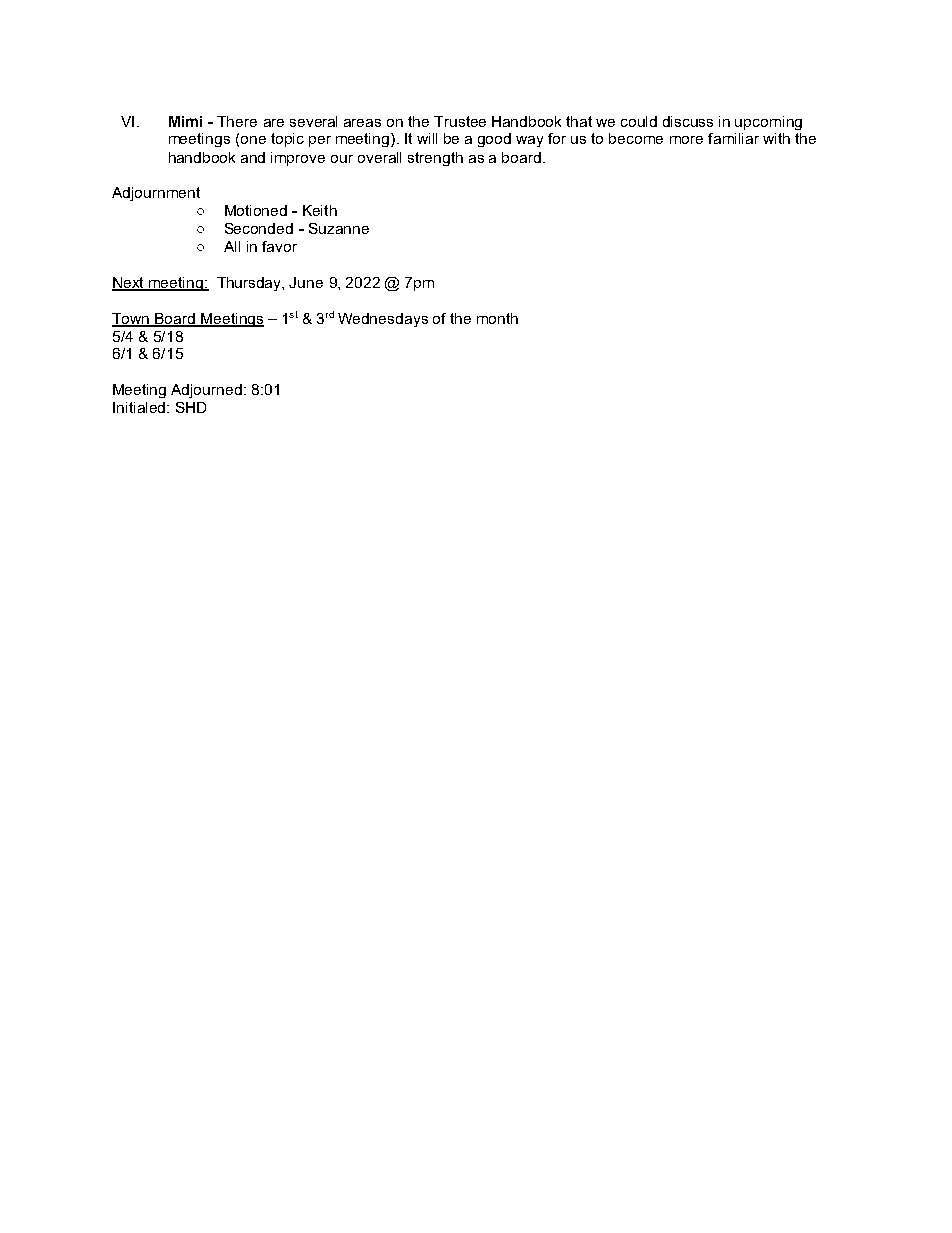 Image resolution: width=952 pixels, height=1233 pixels. Describe the element at coordinates (191, 407) in the screenshot. I see `SHD` at that location.
